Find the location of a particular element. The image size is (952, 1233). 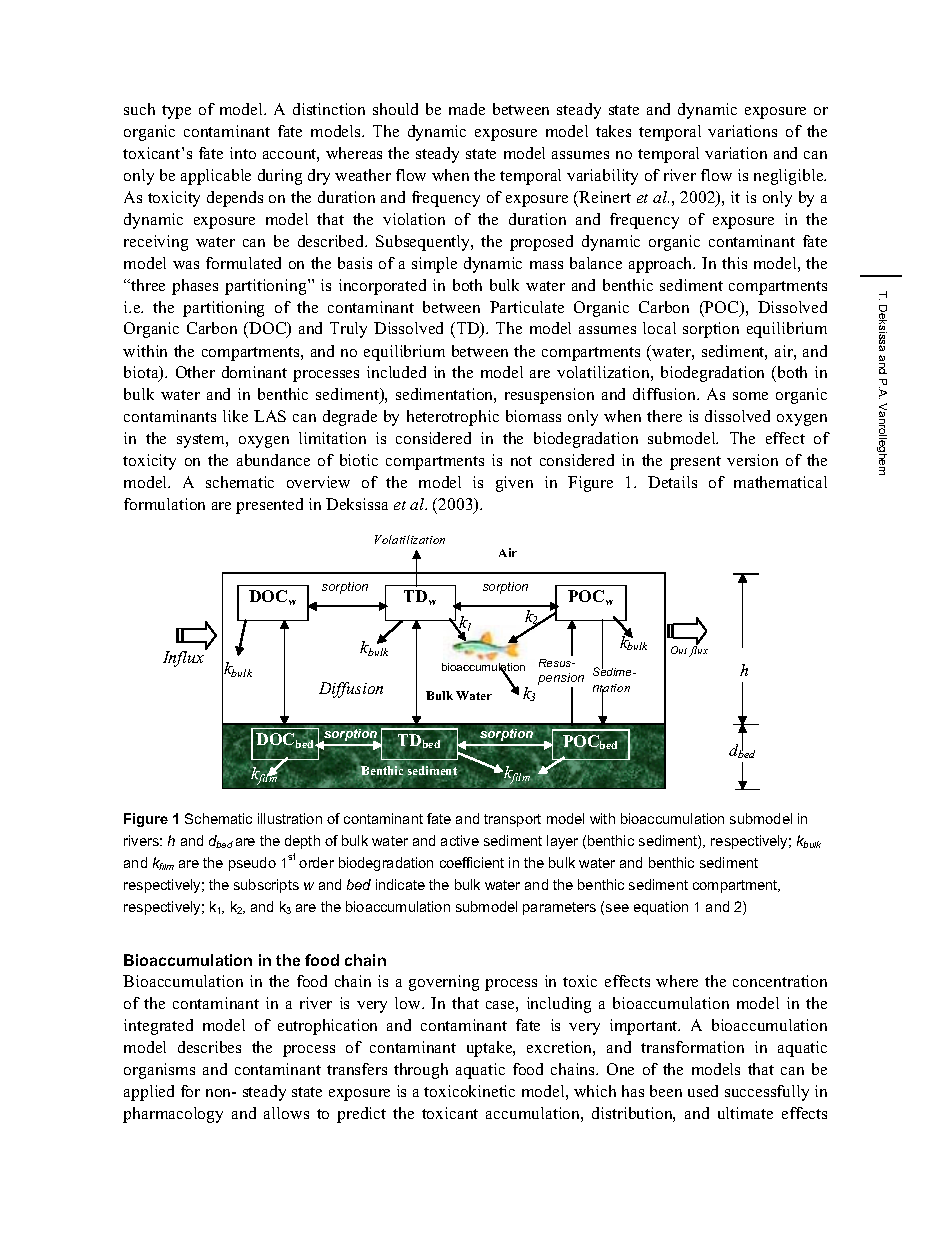

through is located at coordinates (421, 1071).
